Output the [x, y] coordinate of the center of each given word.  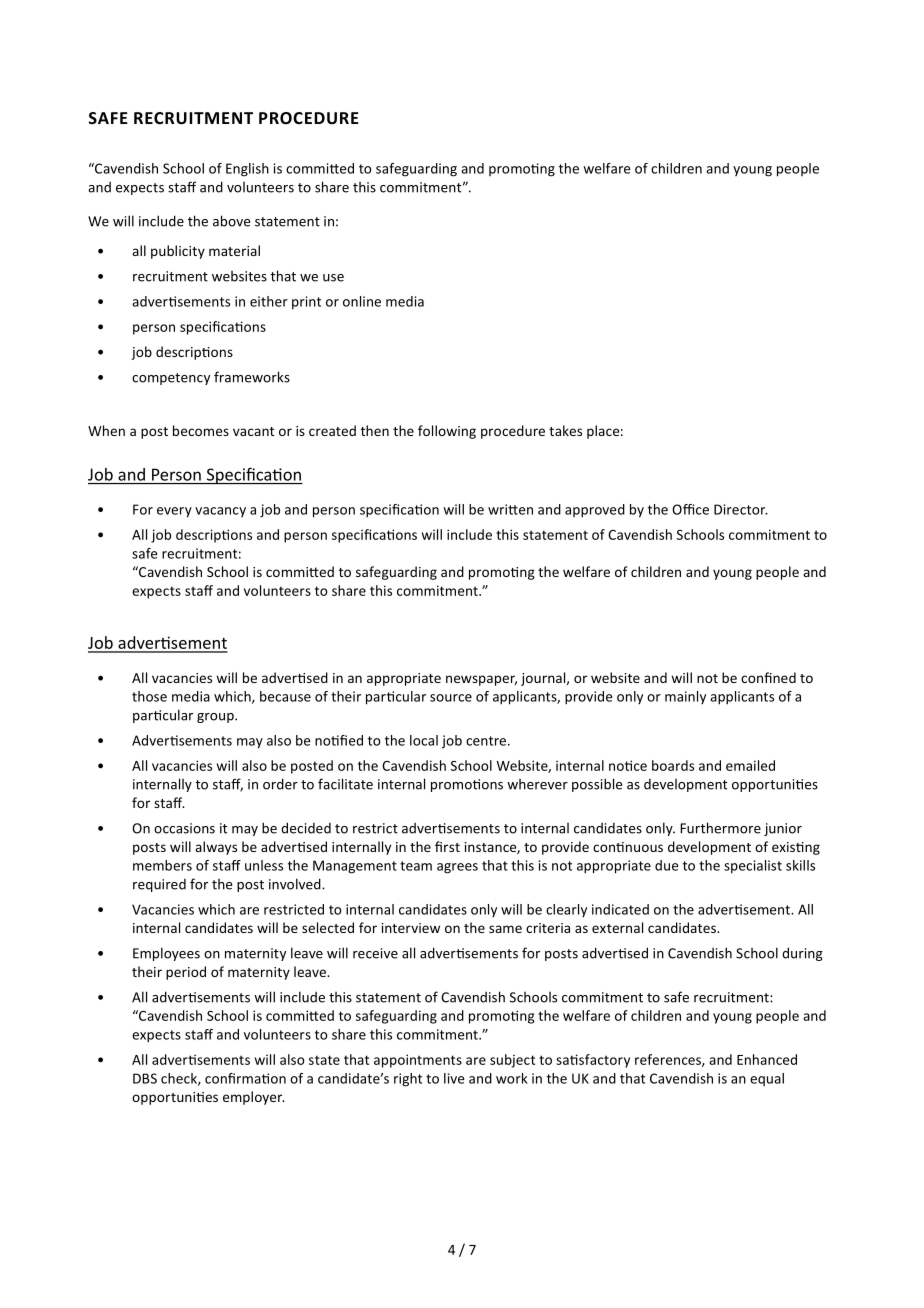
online [362, 301]
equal [767, 1079]
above [231, 221]
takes [565, 430]
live [454, 1078]
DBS [145, 1078]
